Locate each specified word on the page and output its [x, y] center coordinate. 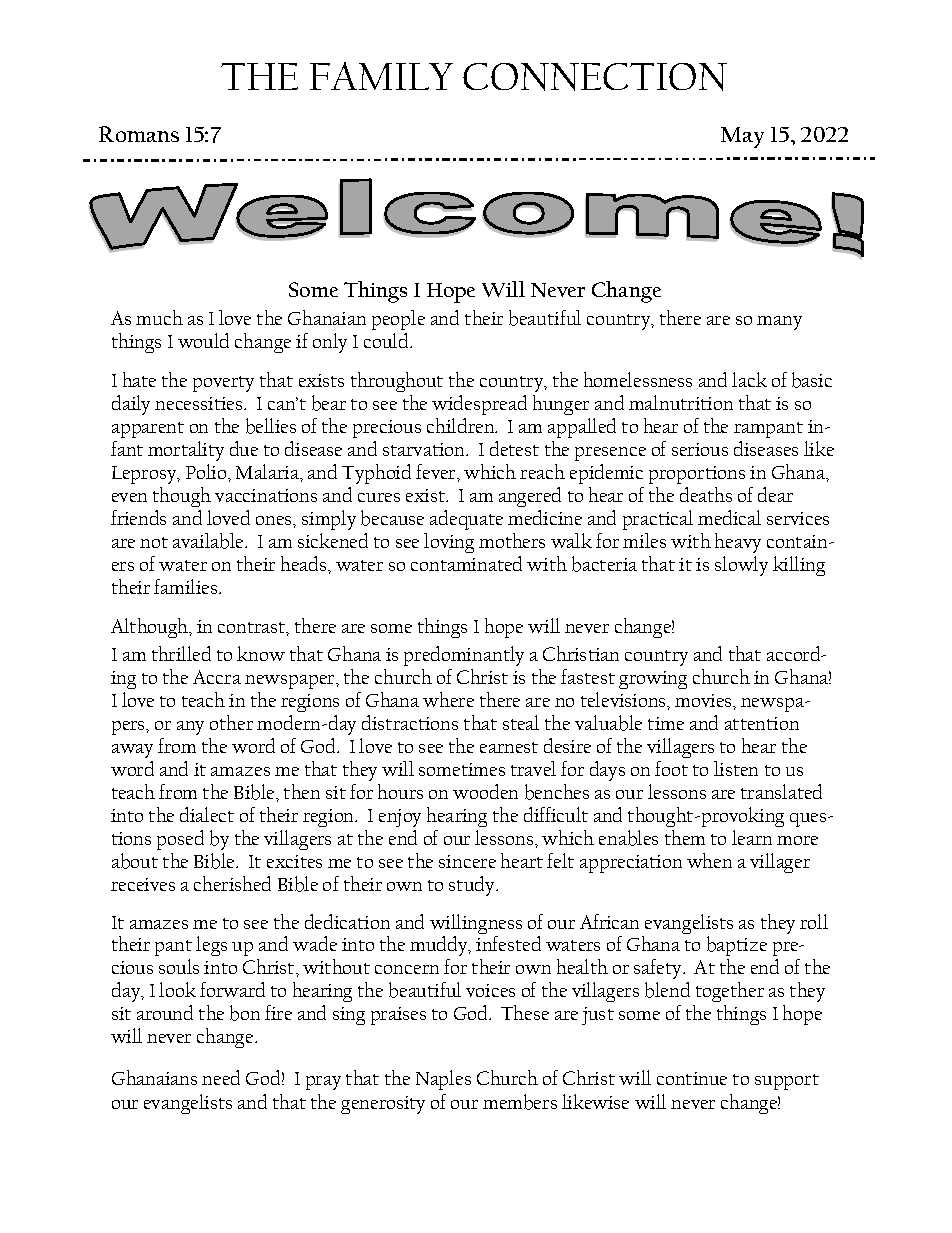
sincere [467, 861]
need [221, 1077]
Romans [139, 134]
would [203, 340]
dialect [207, 814]
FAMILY [381, 76]
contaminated [466, 563]
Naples [443, 1080]
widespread [479, 405]
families [187, 586]
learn [752, 837]
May [742, 137]
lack [749, 379]
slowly [741, 566]
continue [692, 1078]
